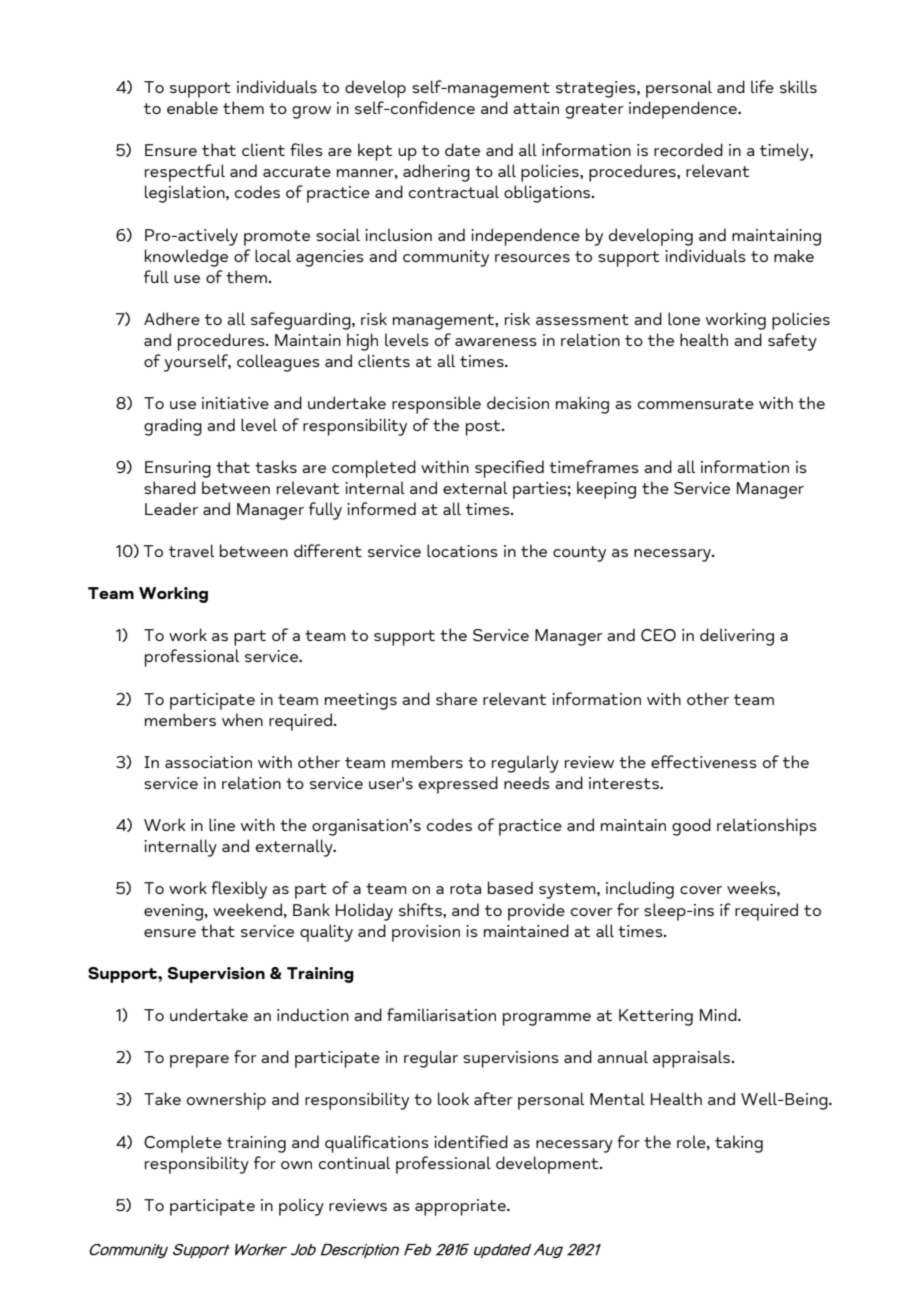 This page has height=1308, width=924. Describe the element at coordinates (301, 1207) in the page. I see `policy` at that location.
